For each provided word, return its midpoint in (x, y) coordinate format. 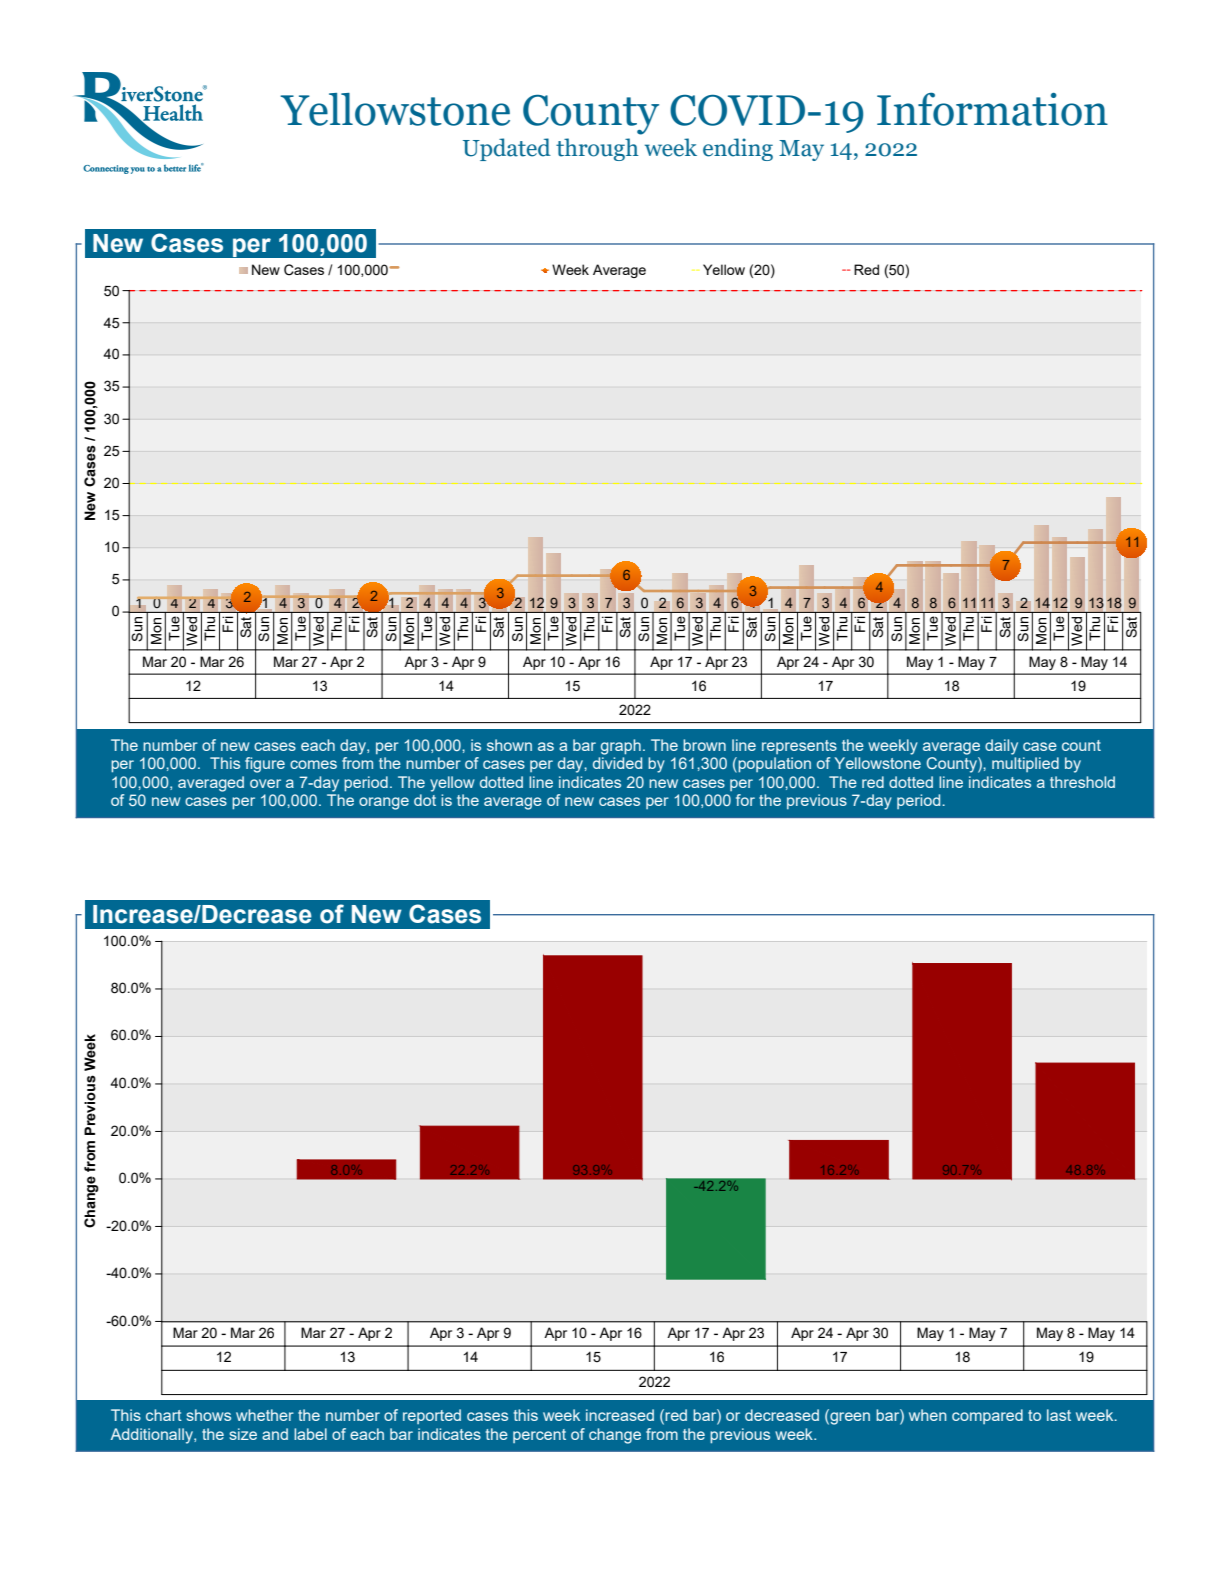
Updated (507, 149)
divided (617, 763)
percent (539, 1436)
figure (265, 765)
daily (1001, 747)
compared (987, 1416)
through (597, 149)
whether (265, 1415)
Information (992, 109)
